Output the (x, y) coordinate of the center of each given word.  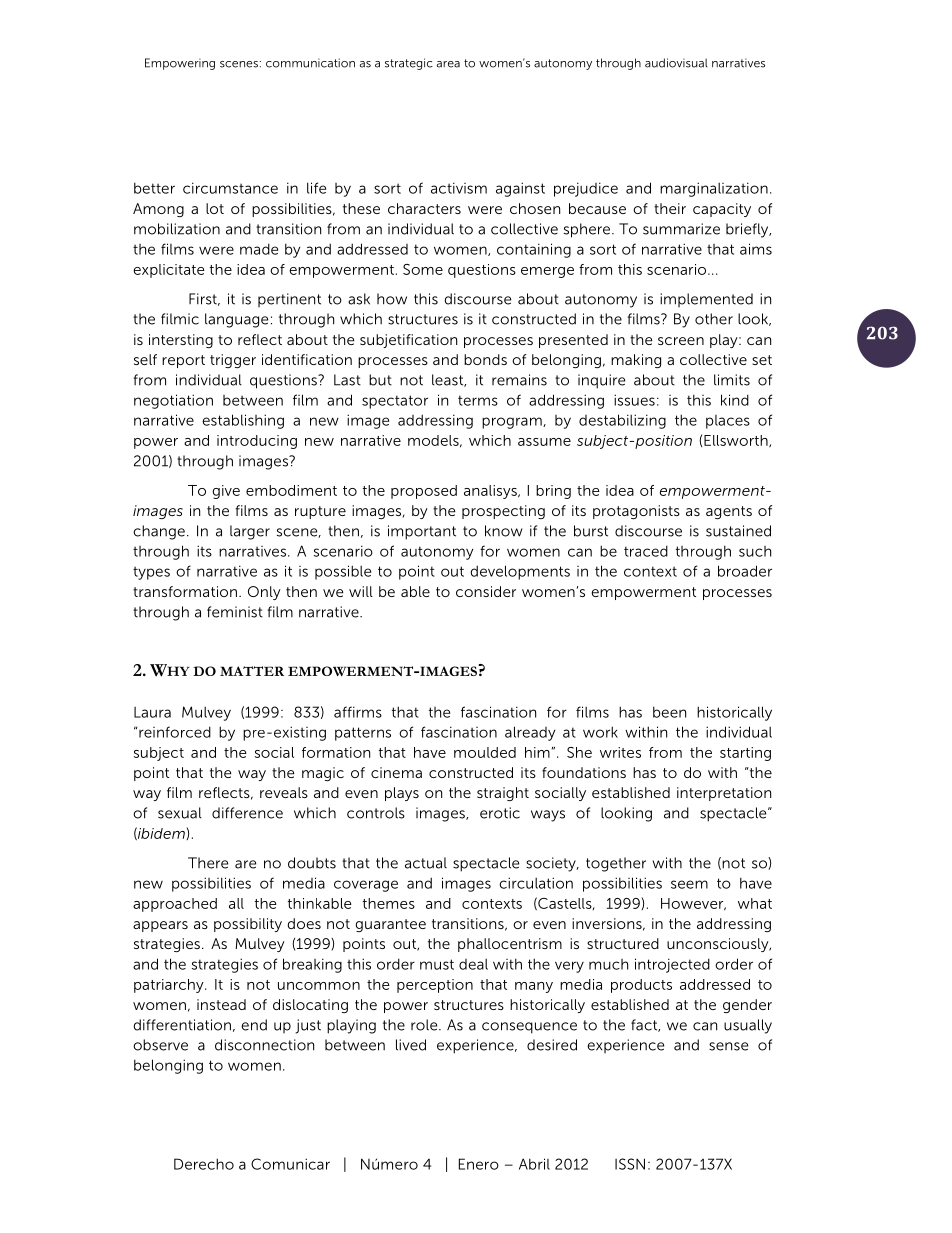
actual (426, 863)
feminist (235, 612)
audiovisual (676, 63)
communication (310, 63)
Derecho (204, 1164)
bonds (485, 359)
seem (689, 884)
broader (745, 571)
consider (486, 591)
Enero (479, 1164)
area (448, 64)
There (208, 863)
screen (681, 341)
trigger (233, 361)
